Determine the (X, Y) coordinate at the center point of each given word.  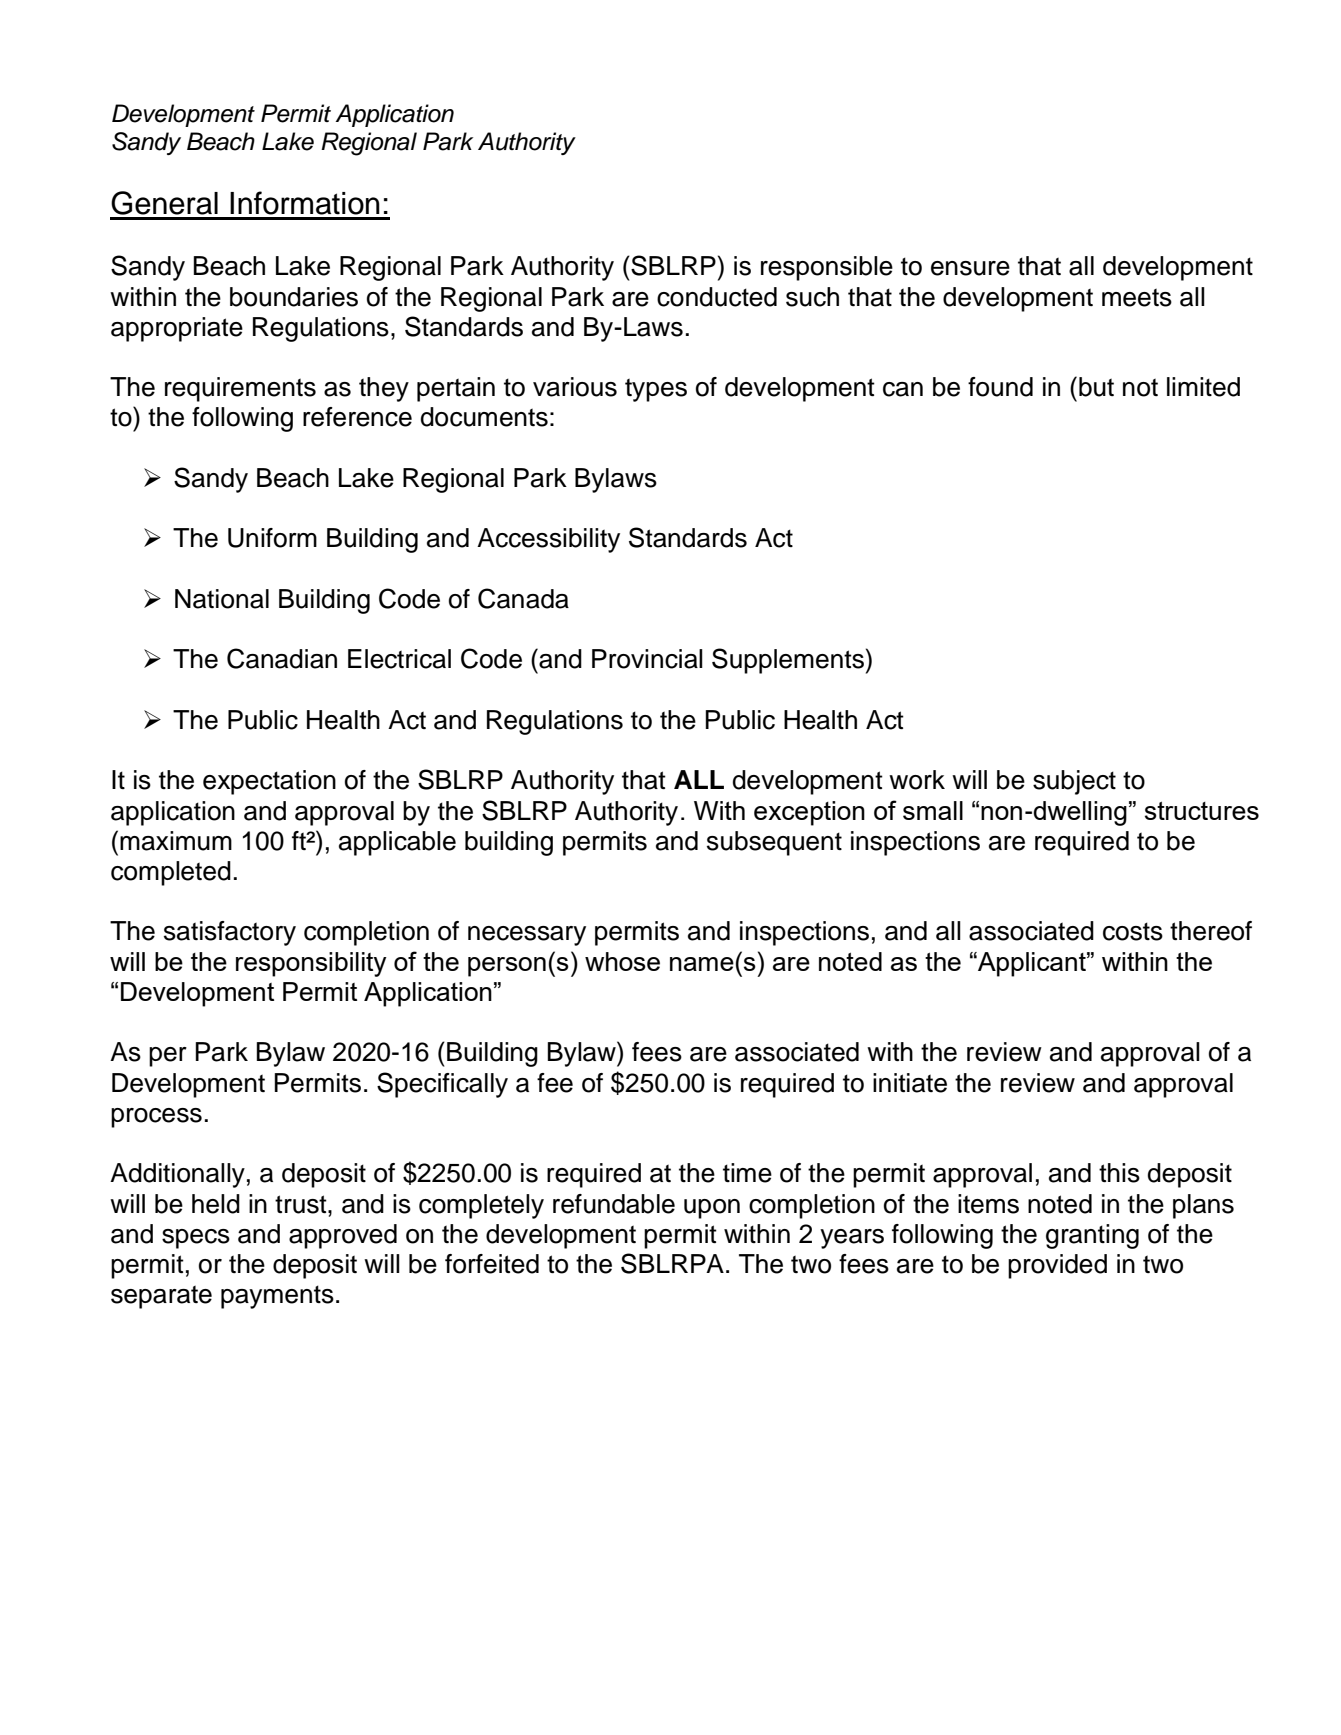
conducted (717, 297)
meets (1137, 297)
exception (809, 813)
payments (277, 1297)
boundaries (294, 297)
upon (712, 1209)
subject (1074, 782)
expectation (269, 782)
